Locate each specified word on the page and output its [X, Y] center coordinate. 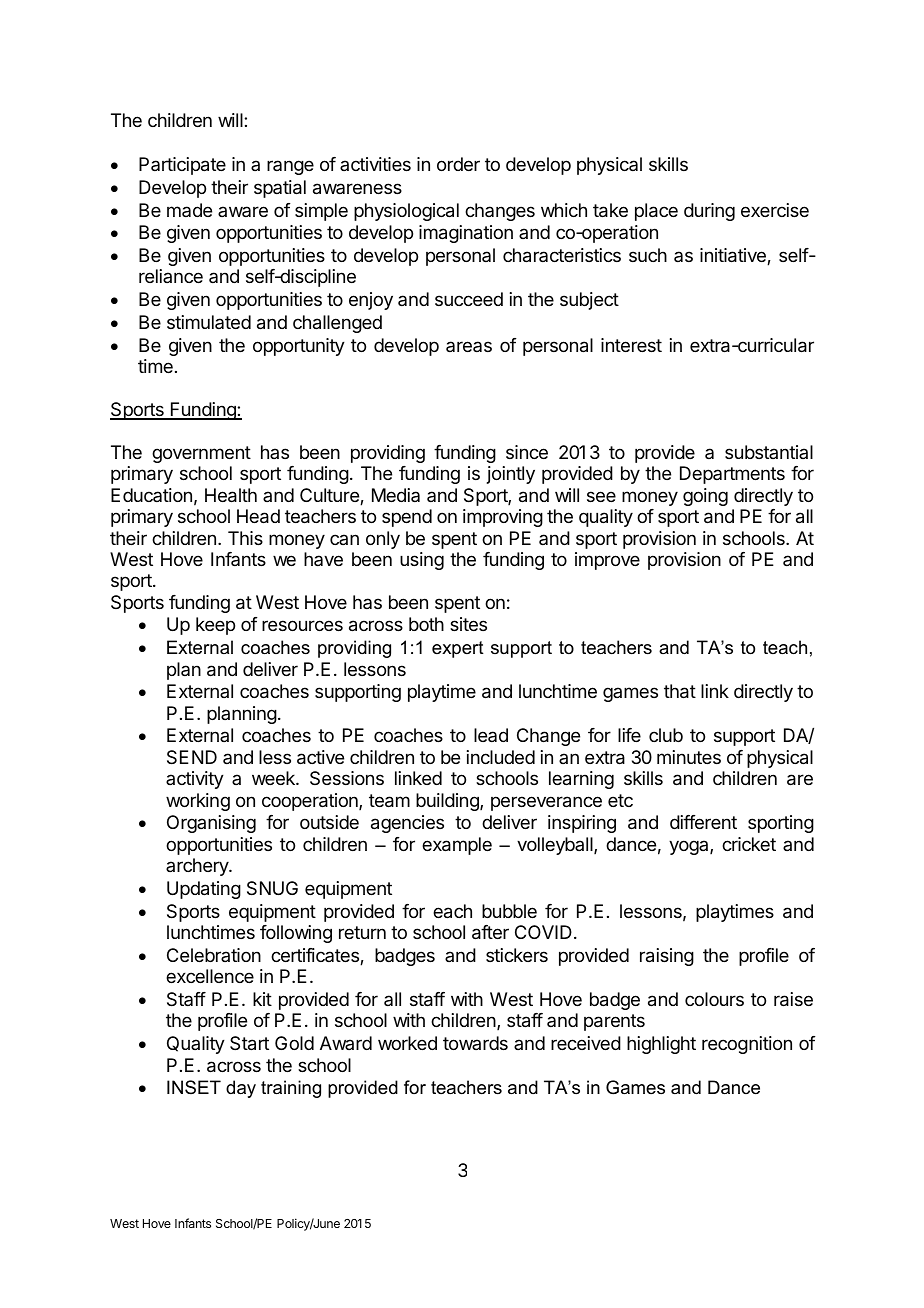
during [709, 212]
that [680, 691]
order [458, 164]
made [189, 210]
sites [468, 624]
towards [475, 1043]
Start [249, 1043]
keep [215, 626]
